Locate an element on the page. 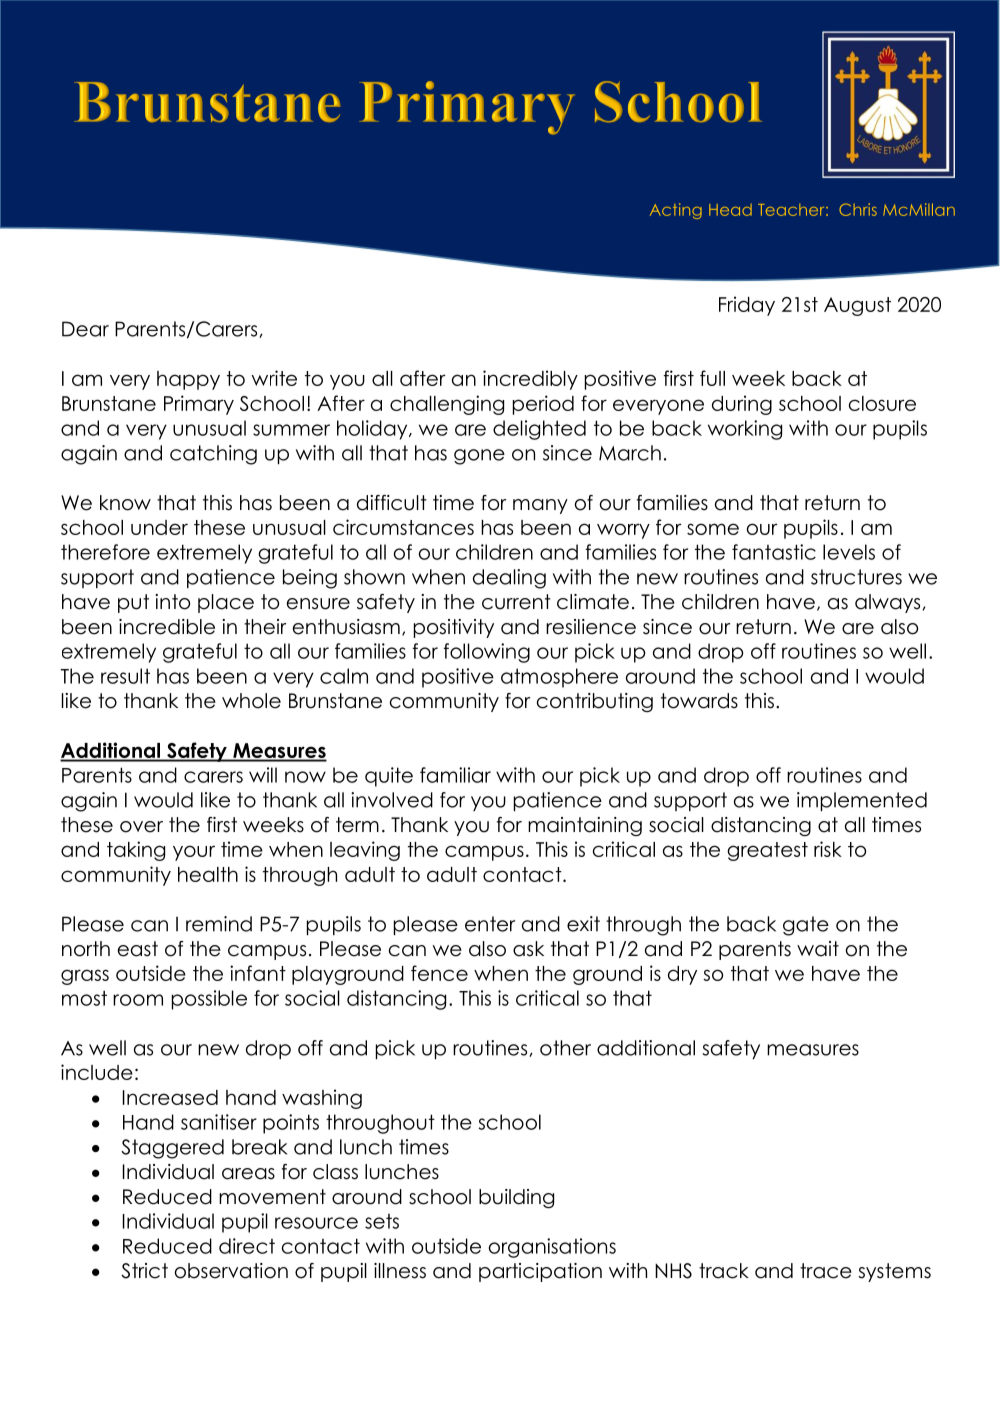 This page has width=1002, height=1418. familiar is located at coordinates (455, 775).
